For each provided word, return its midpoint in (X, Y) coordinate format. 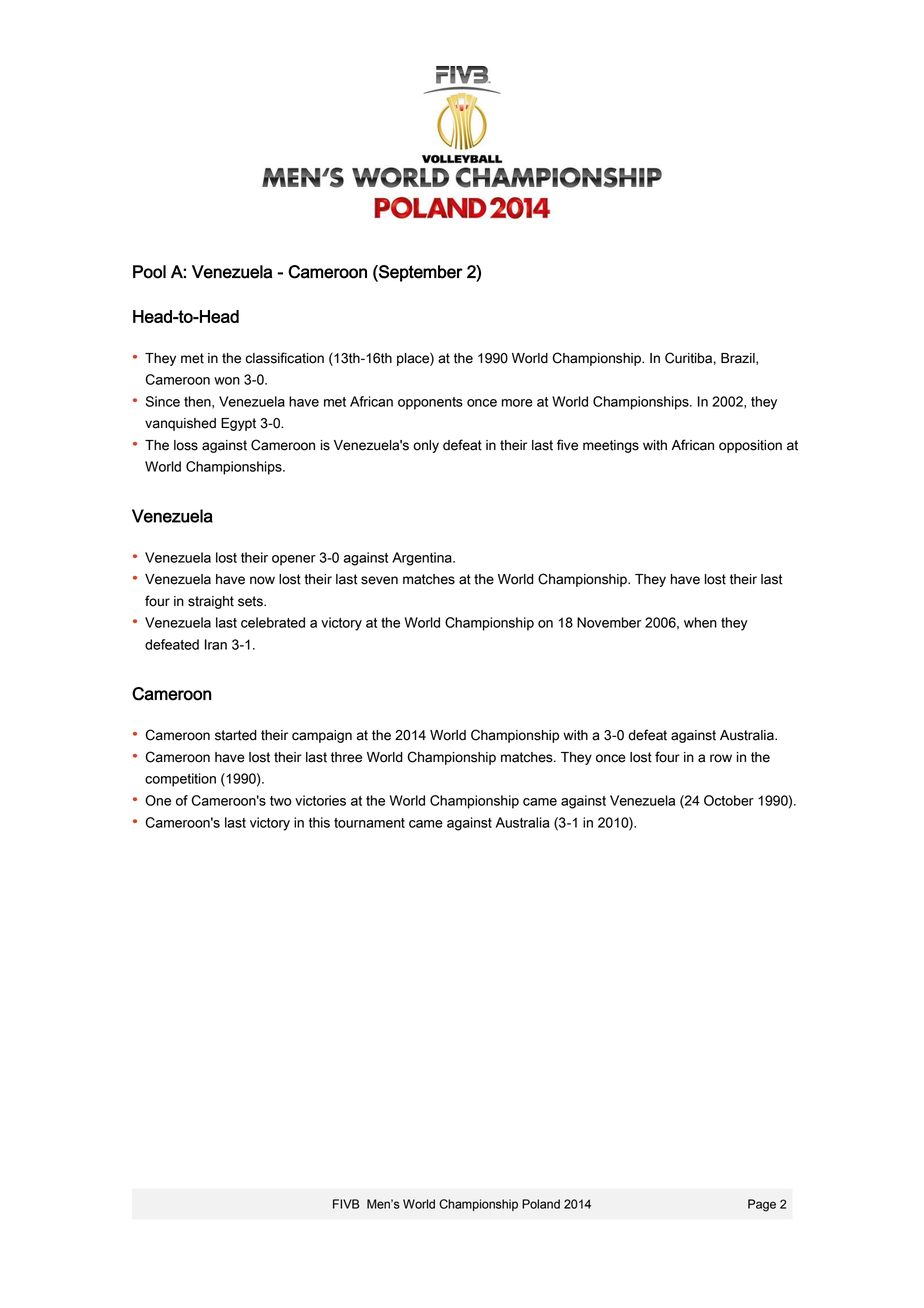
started (236, 735)
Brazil (739, 359)
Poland (541, 1204)
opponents (430, 403)
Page (762, 1205)
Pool (149, 272)
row (721, 758)
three (346, 757)
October (729, 800)
